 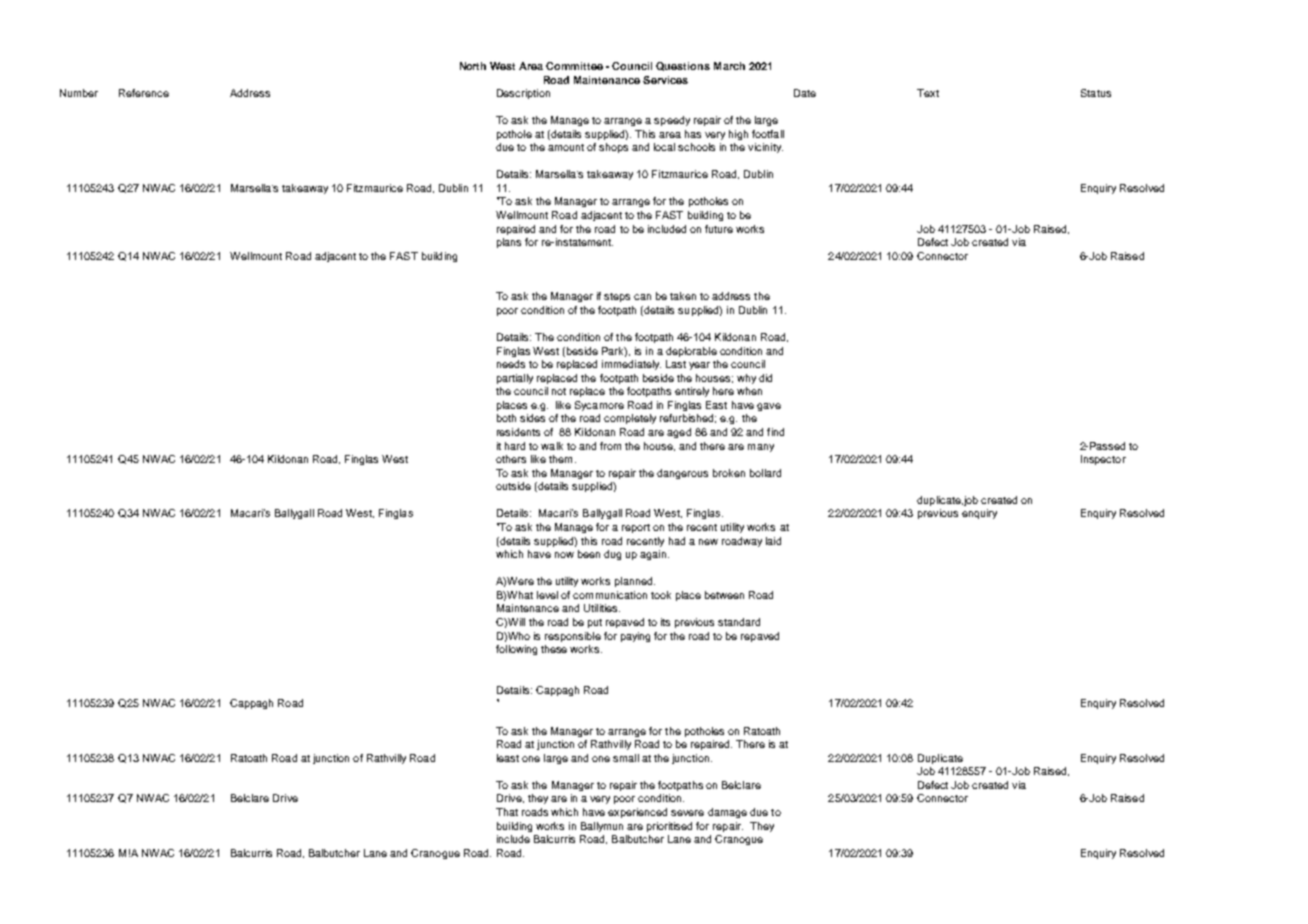 What do you see at coordinates (511, 459) in the image?
I see `others` at bounding box center [511, 459].
